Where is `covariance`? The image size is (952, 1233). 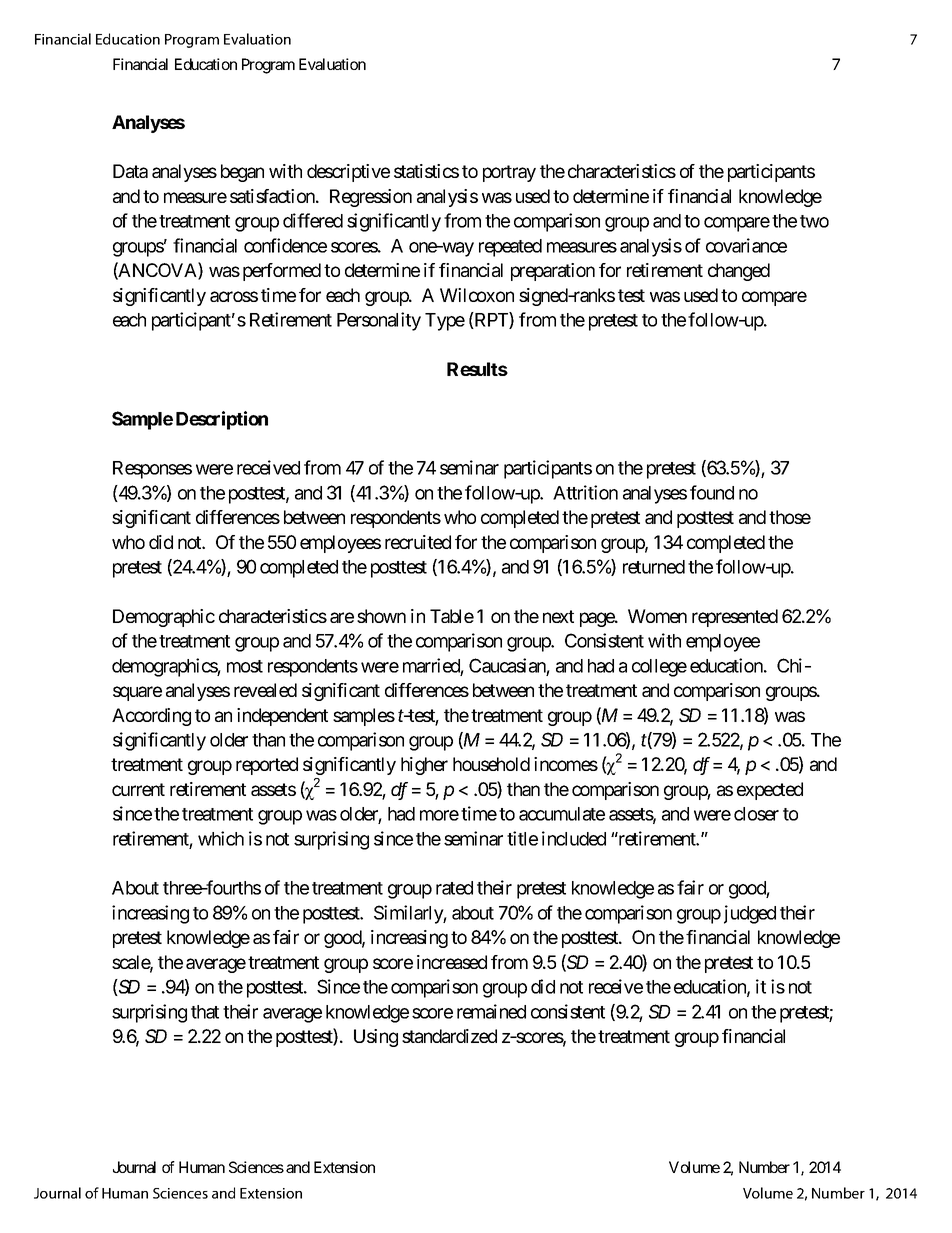
covariance is located at coordinates (746, 245).
